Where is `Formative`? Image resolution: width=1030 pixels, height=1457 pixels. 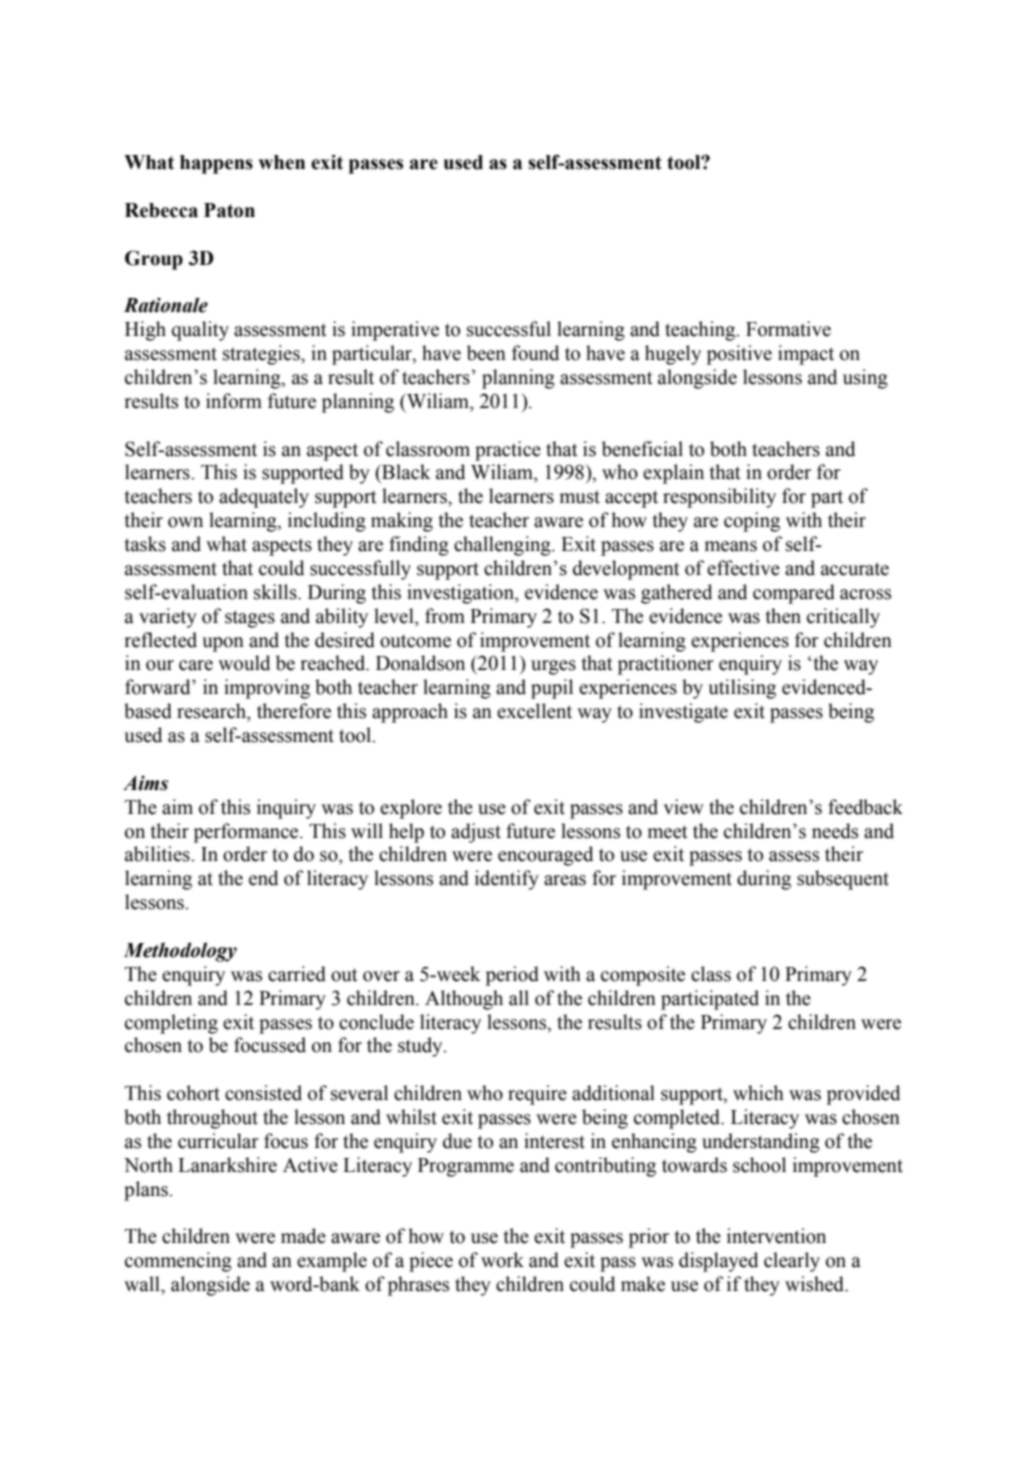
Formative is located at coordinates (788, 329).
